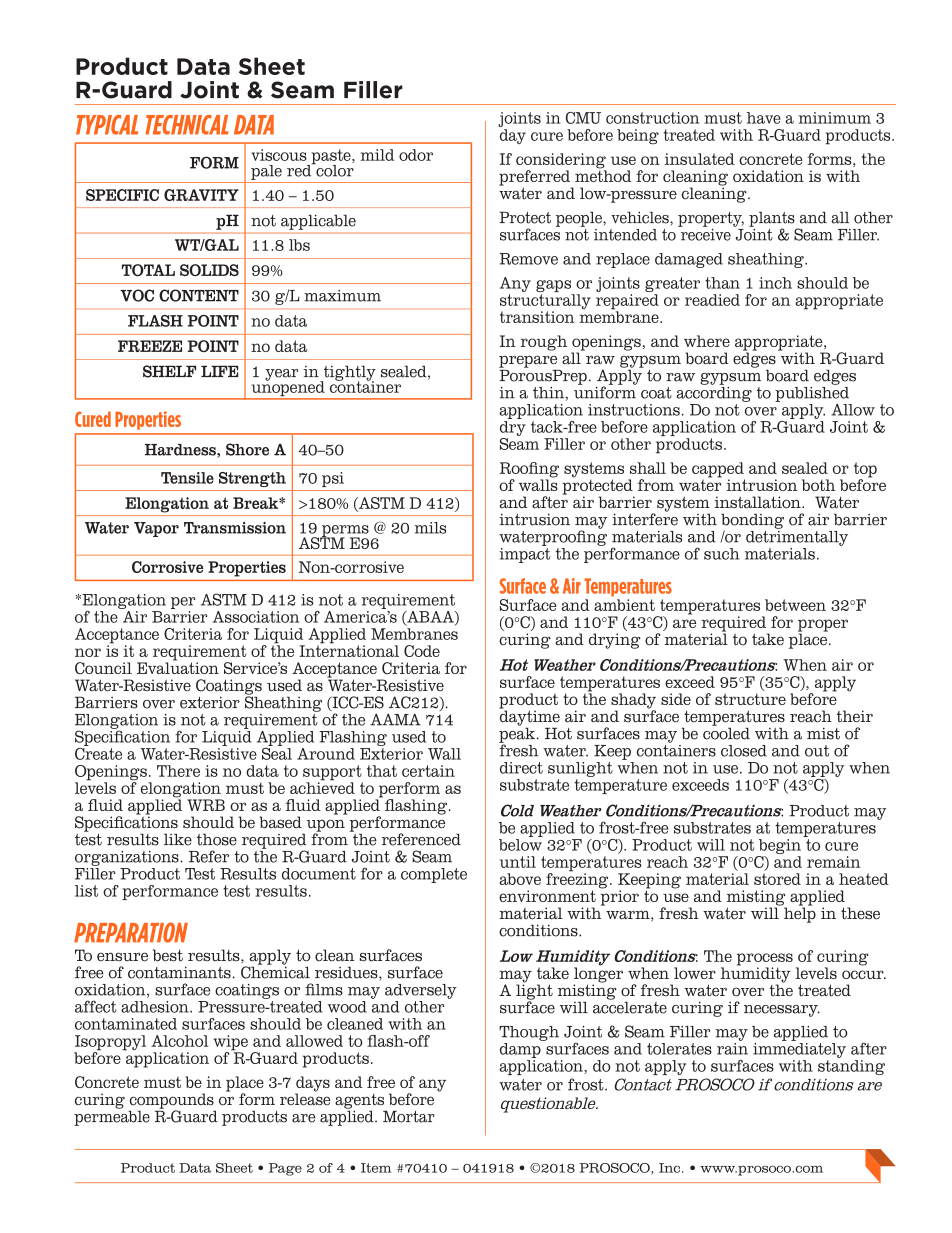 This screenshot has width=952, height=1233. I want to click on compounds, so click(172, 1102).
